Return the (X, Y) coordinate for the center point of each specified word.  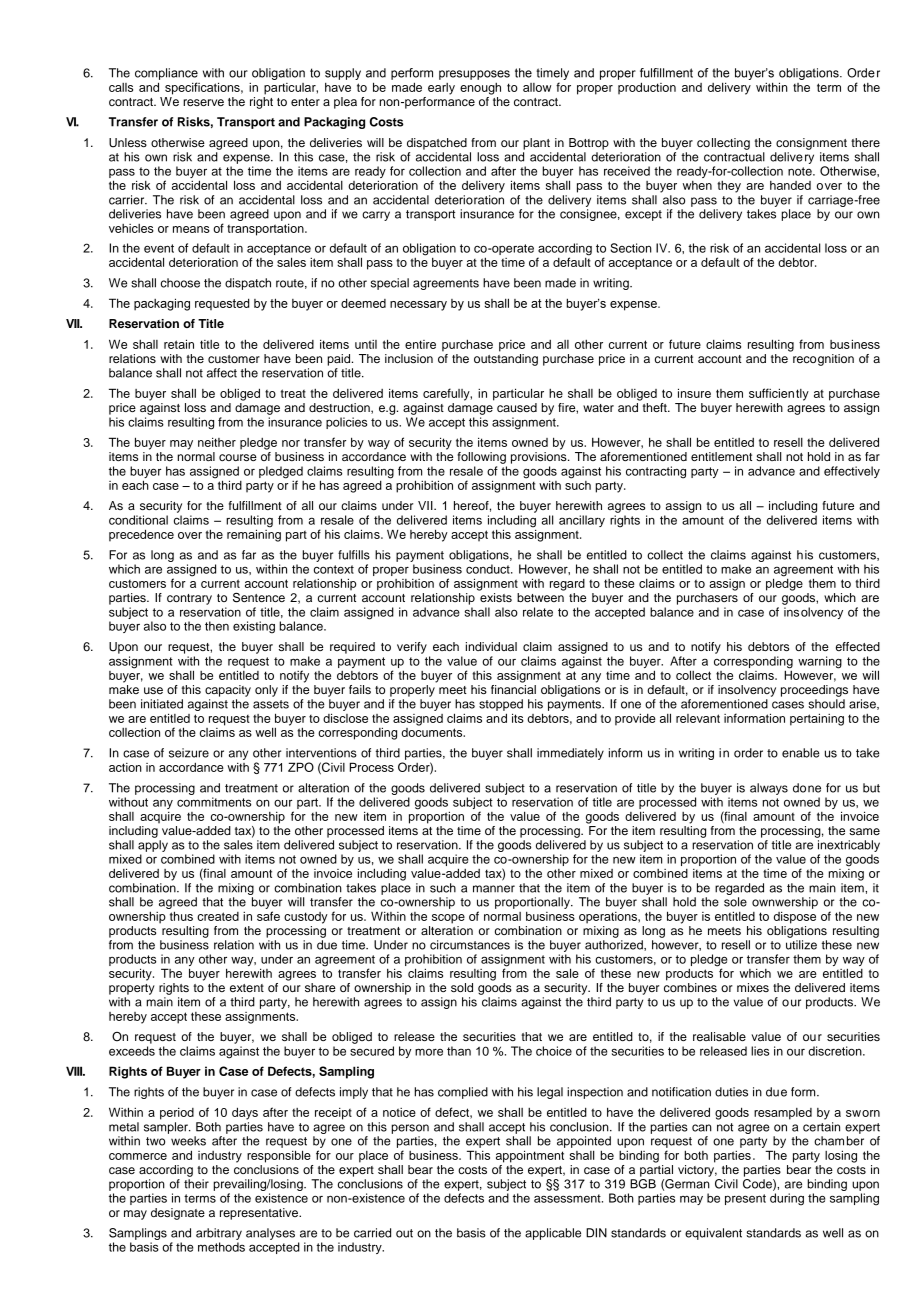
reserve (203, 102)
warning (820, 662)
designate (178, 1214)
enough (480, 89)
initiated (162, 704)
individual (491, 646)
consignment (811, 144)
